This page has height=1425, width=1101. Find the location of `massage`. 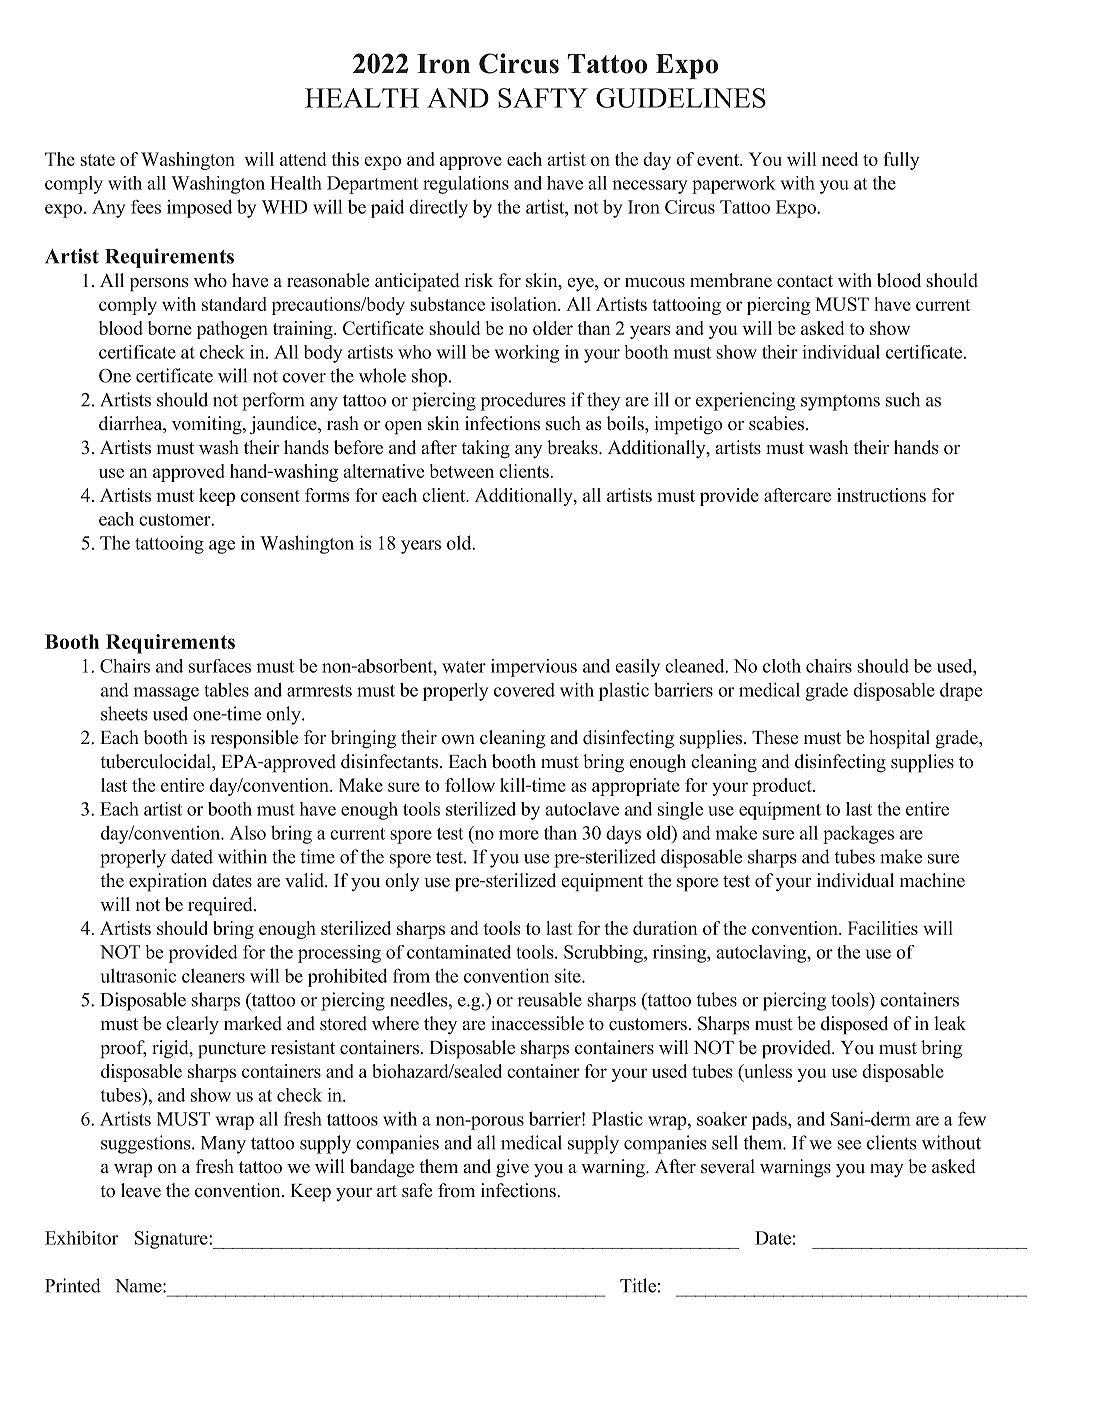

massage is located at coordinates (166, 694).
